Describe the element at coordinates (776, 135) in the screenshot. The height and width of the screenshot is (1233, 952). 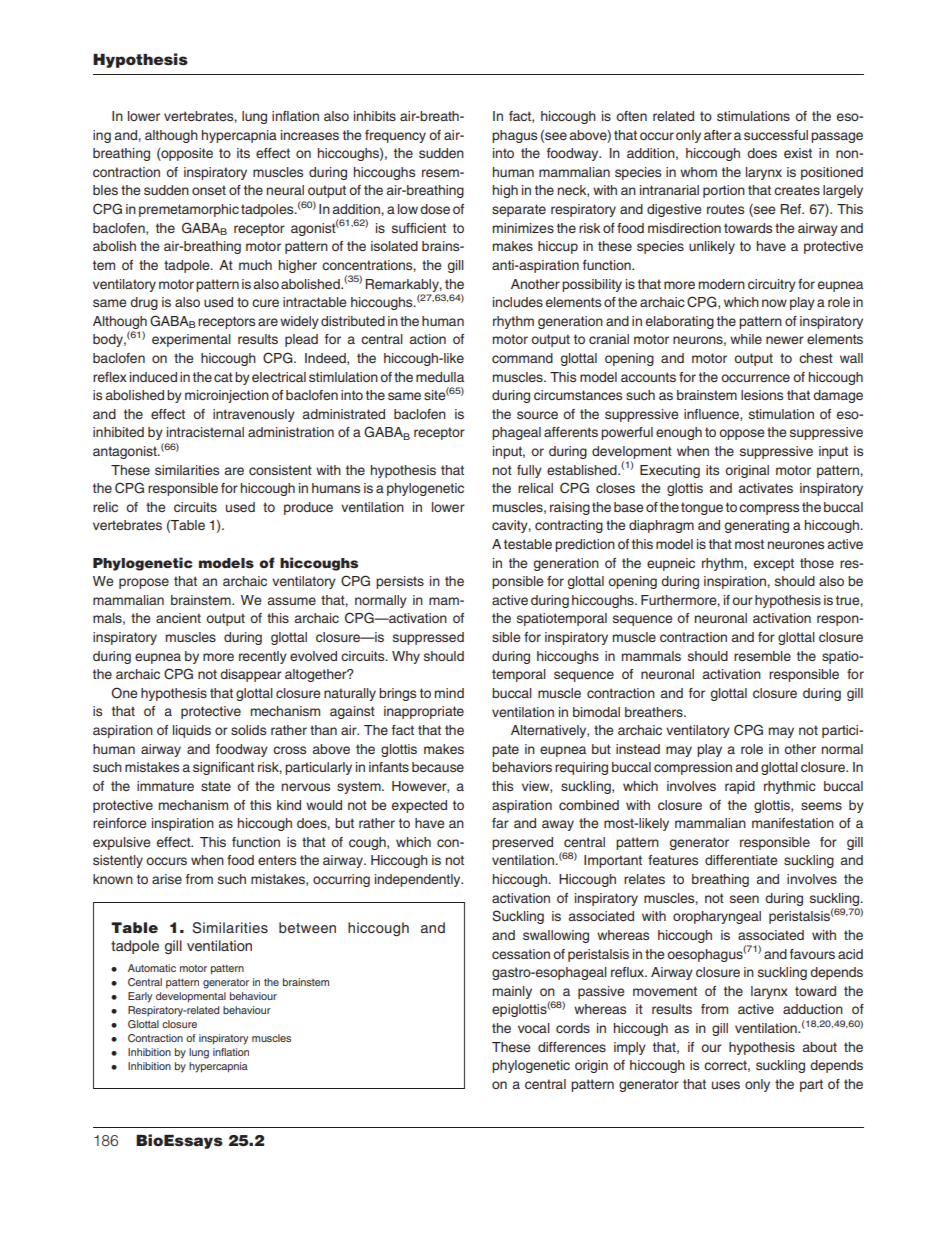
I see `successful` at that location.
